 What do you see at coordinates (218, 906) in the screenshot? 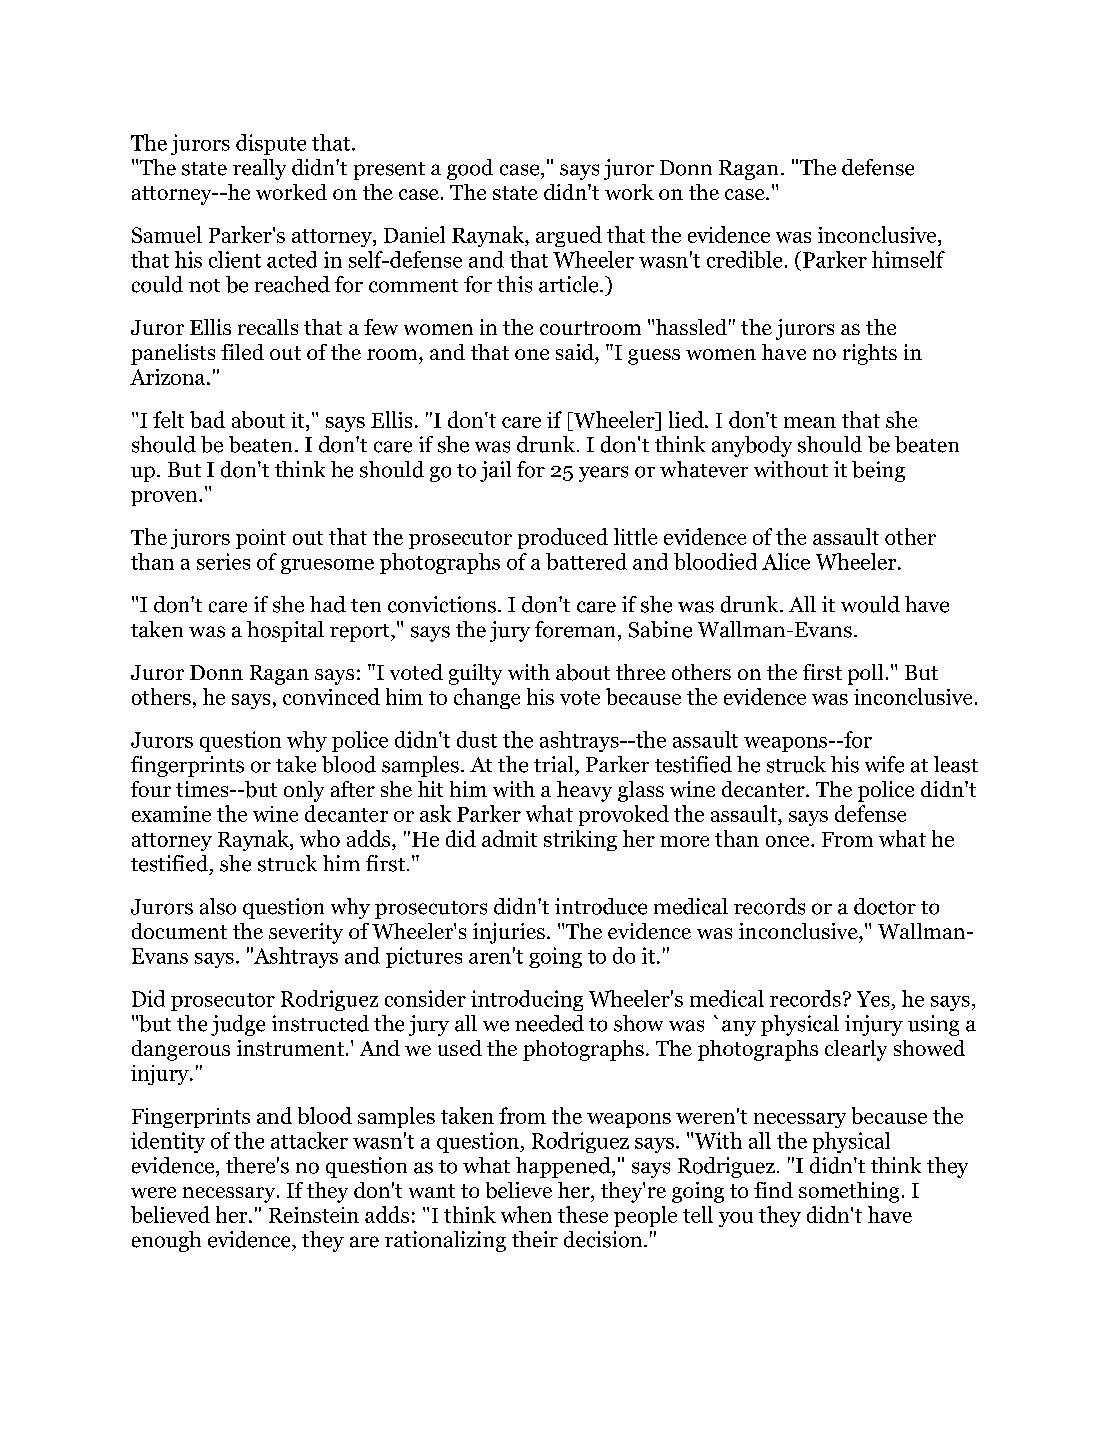
I see `also` at bounding box center [218, 906].
